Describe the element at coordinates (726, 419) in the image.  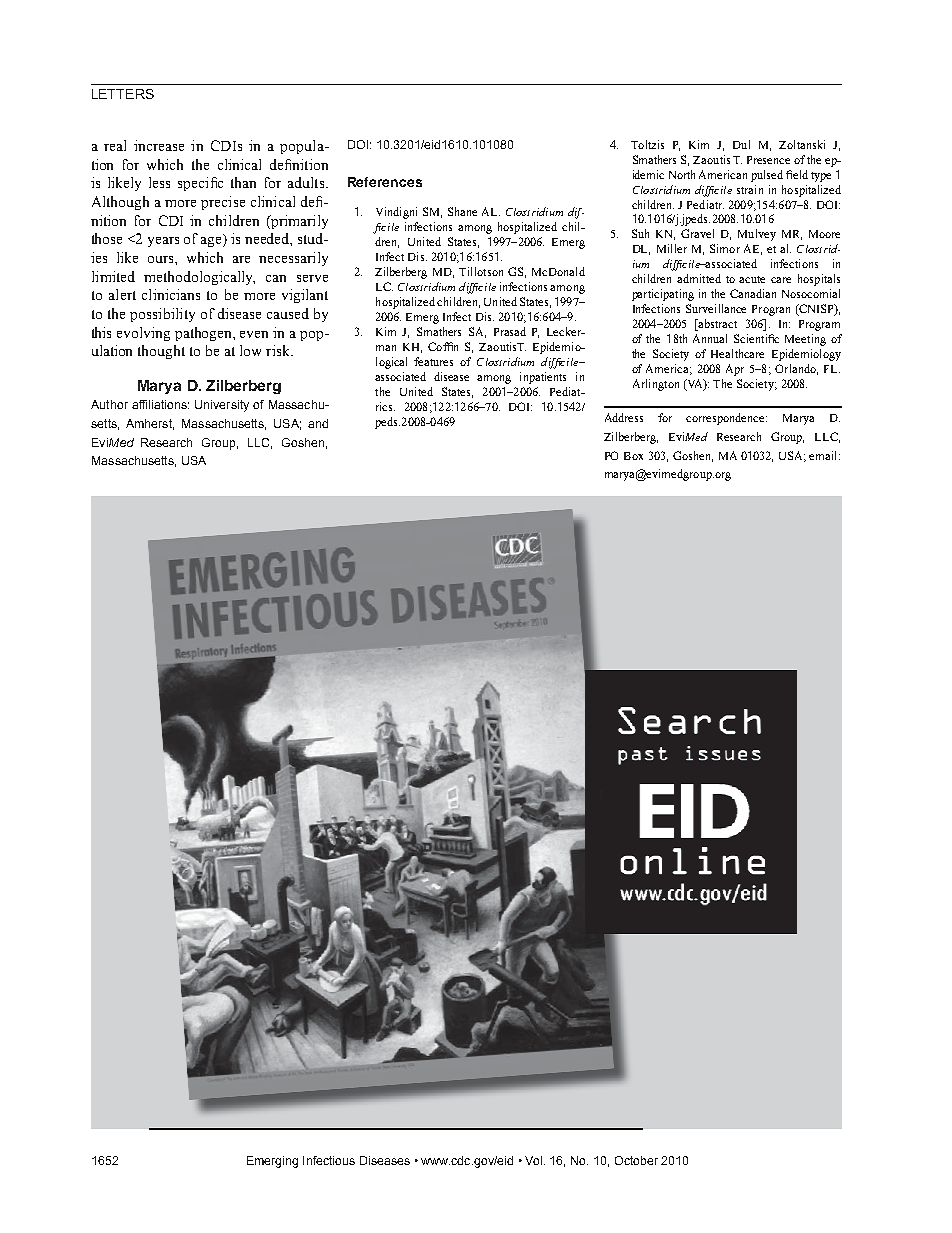
I see `correspondence` at that location.
